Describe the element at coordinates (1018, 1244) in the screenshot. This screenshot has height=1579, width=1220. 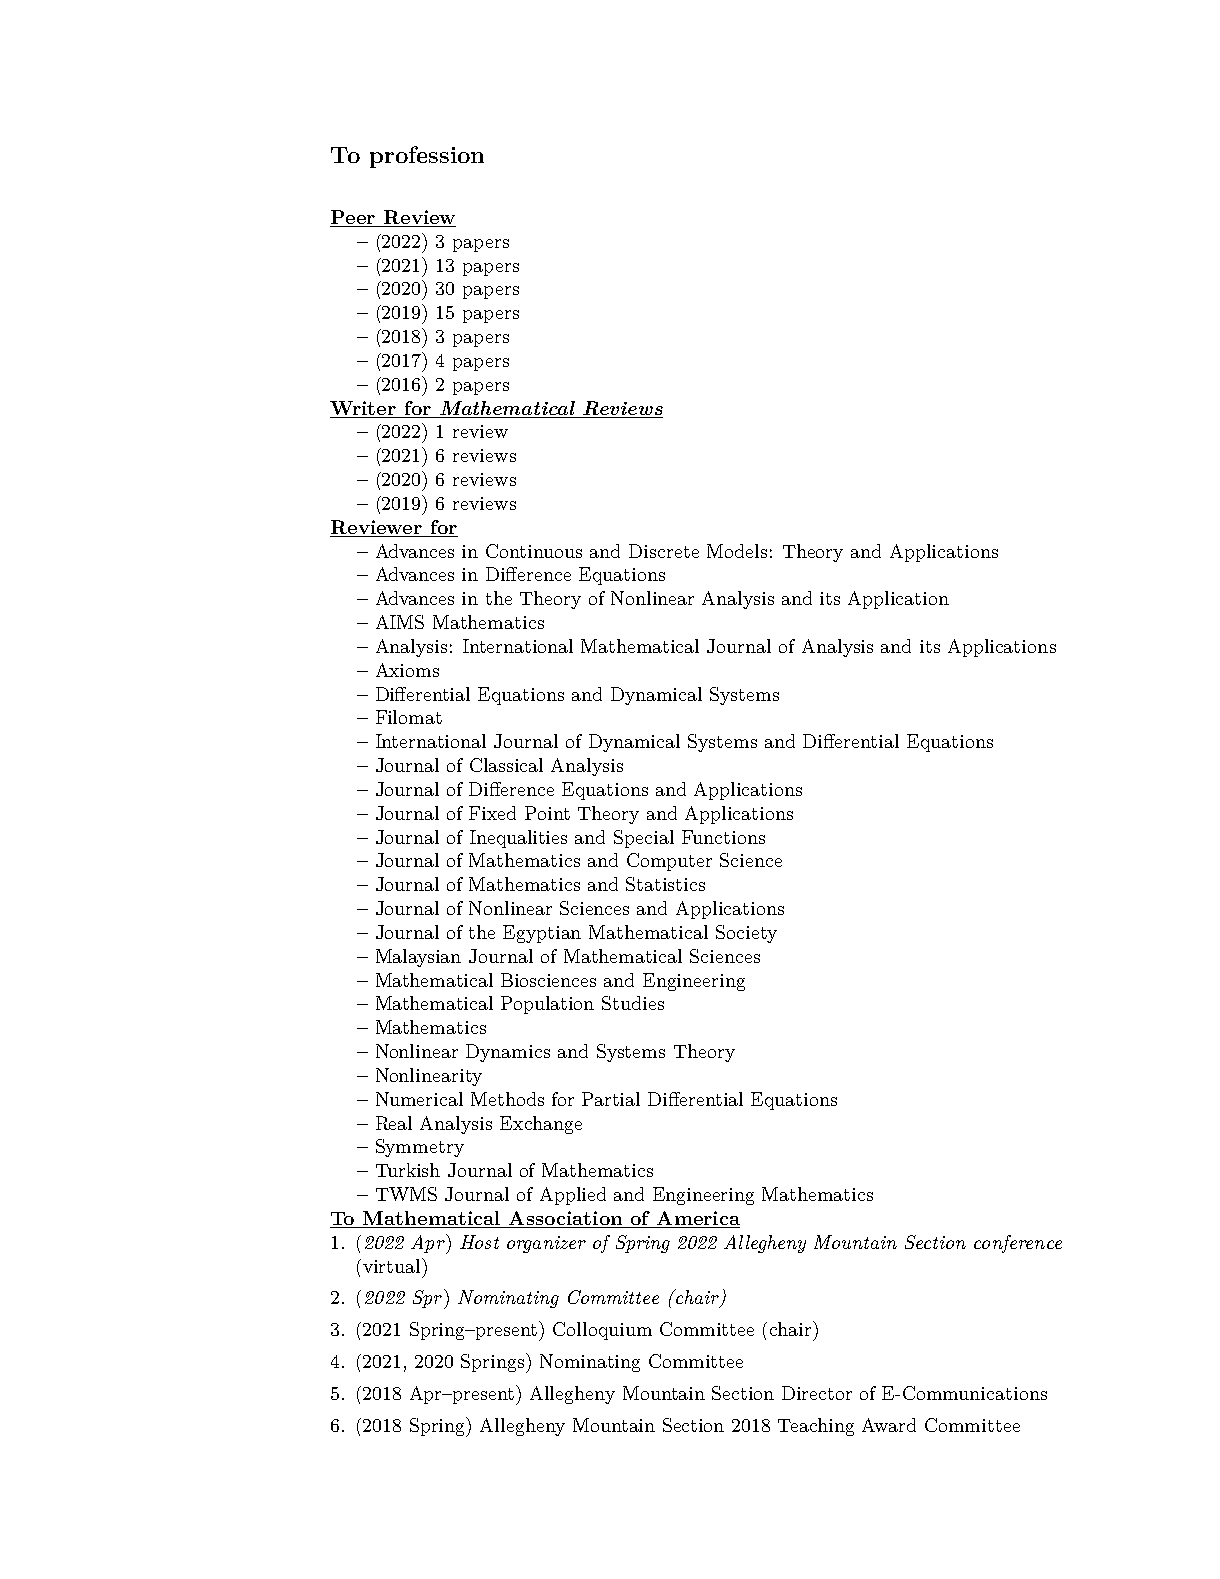
I see `conference` at that location.
